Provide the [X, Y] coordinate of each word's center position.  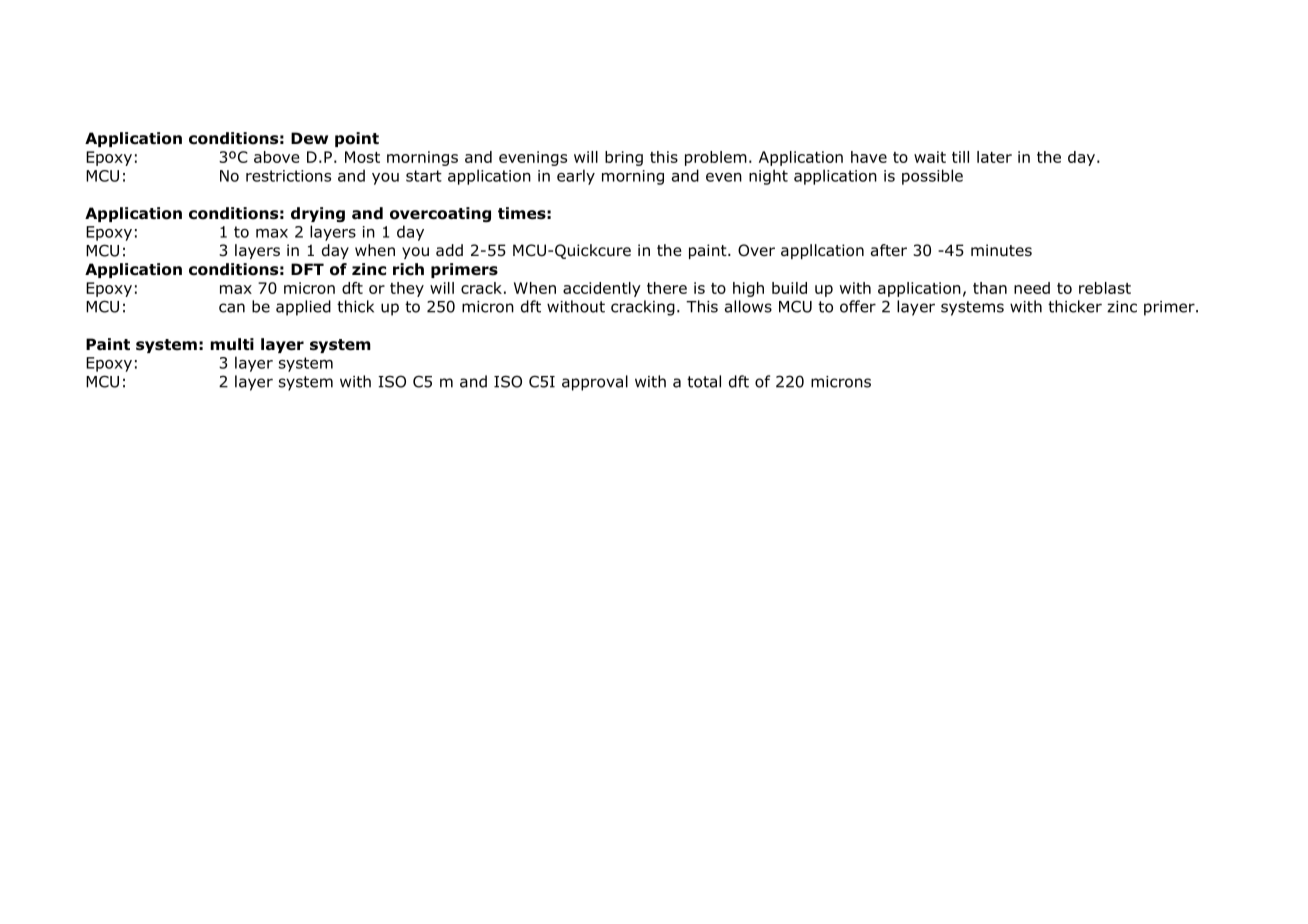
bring [624, 158]
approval [595, 383]
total [704, 381]
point [357, 139]
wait [930, 157]
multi [232, 344]
